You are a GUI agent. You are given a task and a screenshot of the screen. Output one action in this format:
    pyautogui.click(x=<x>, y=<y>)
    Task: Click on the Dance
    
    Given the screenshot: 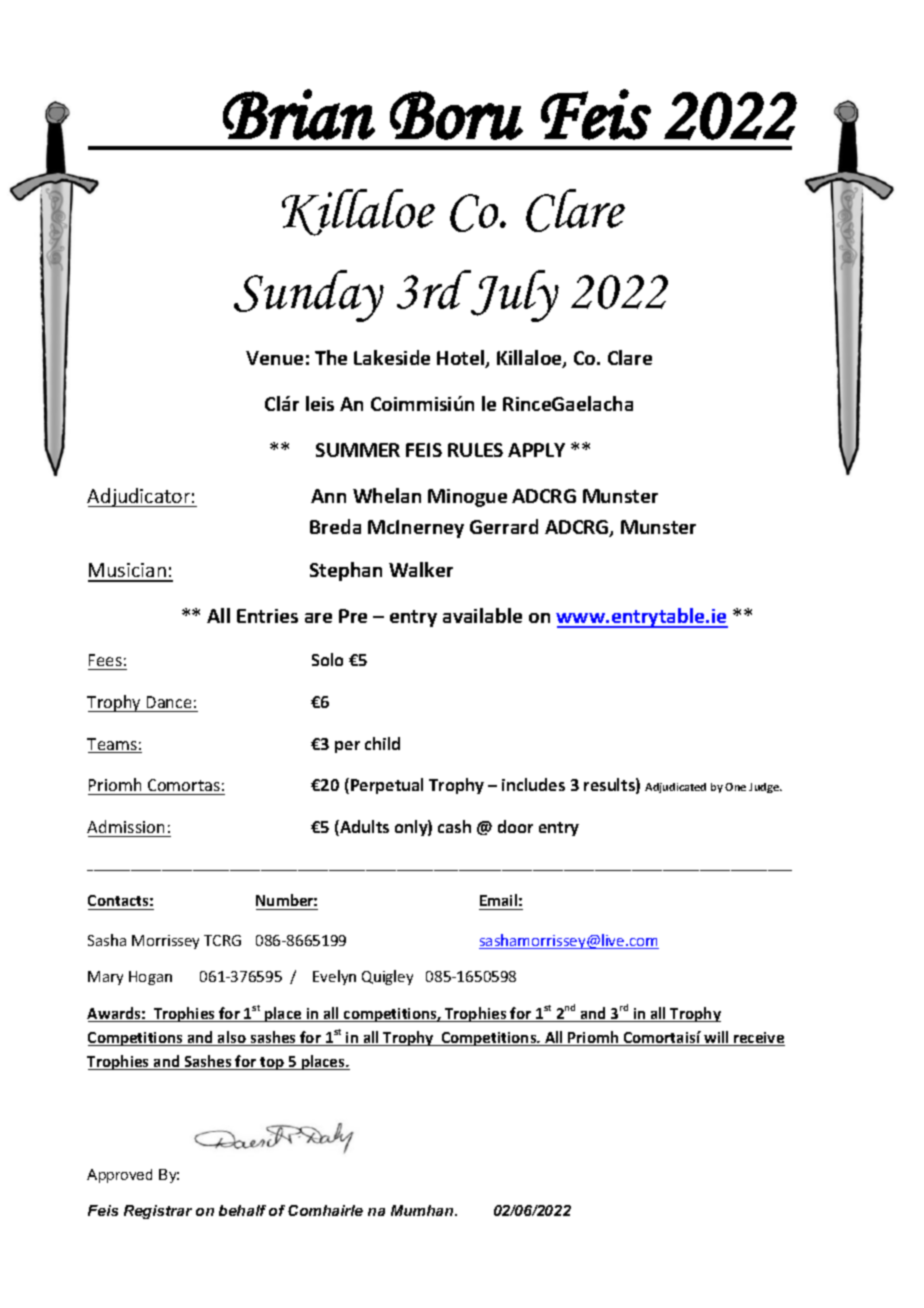 What is the action you would take?
    pyautogui.click(x=169, y=702)
